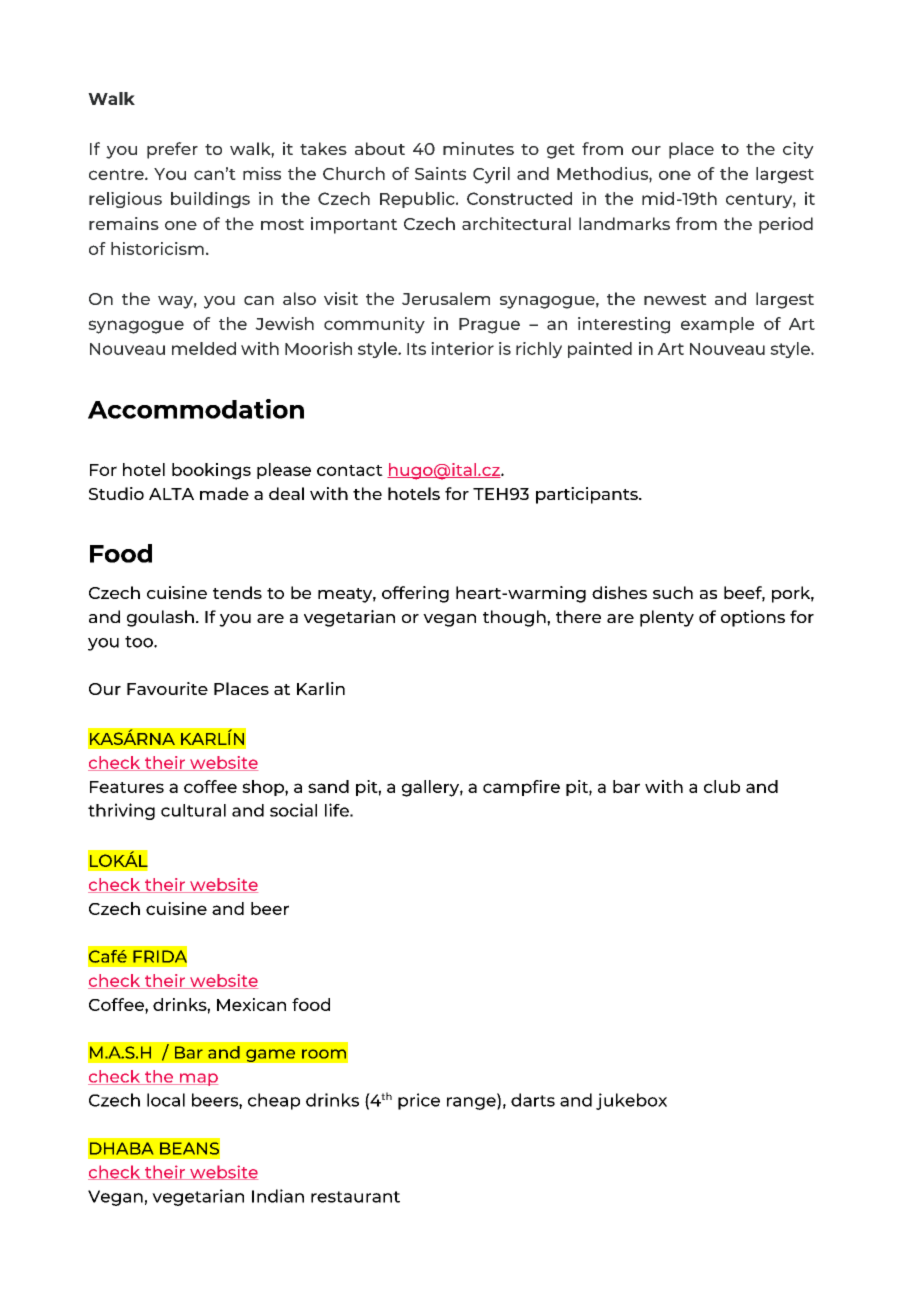  Describe the element at coordinates (798, 150) in the image. I see `city` at that location.
